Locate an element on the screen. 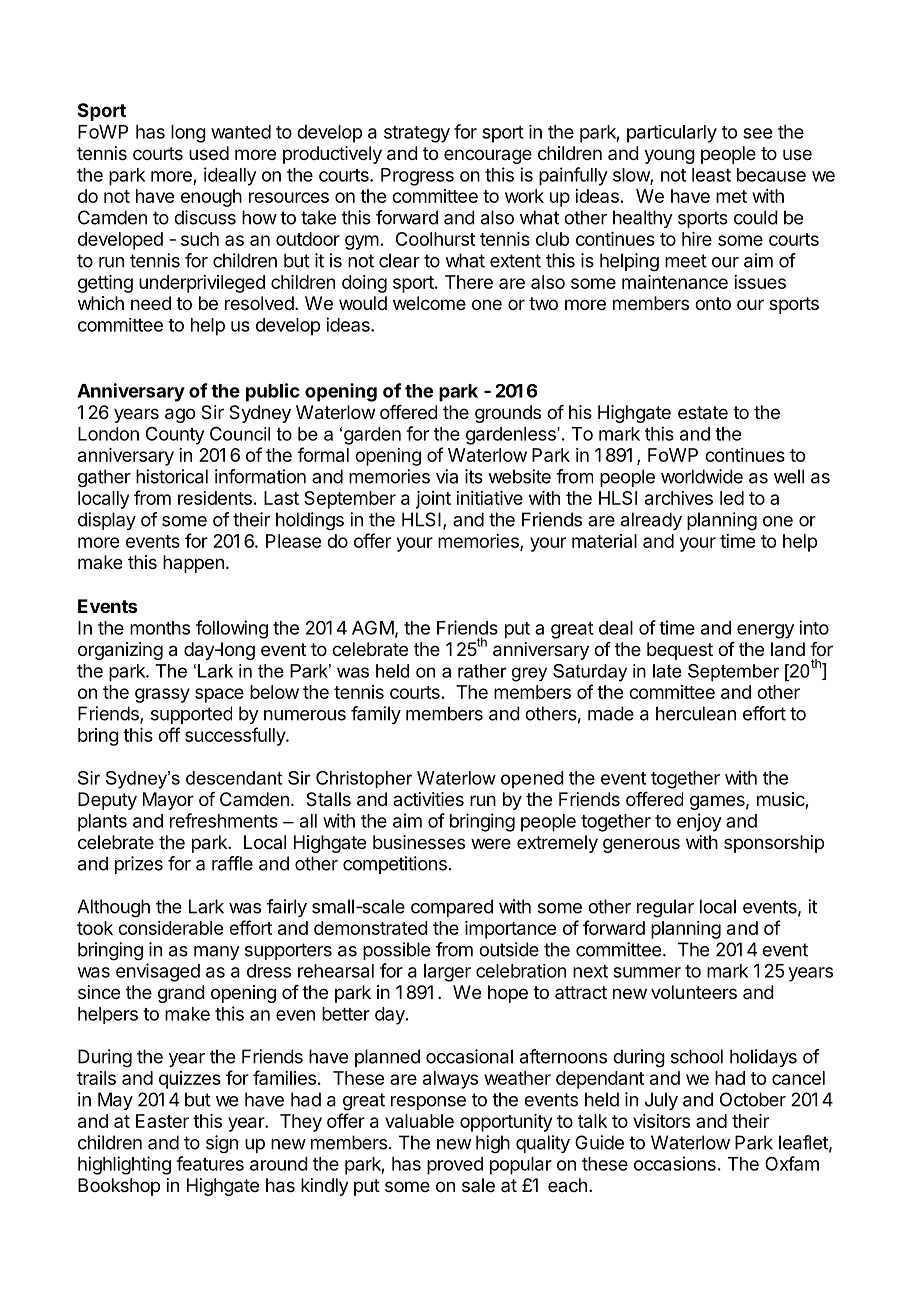 This screenshot has width=924, height=1308. rather is located at coordinates (482, 671).
